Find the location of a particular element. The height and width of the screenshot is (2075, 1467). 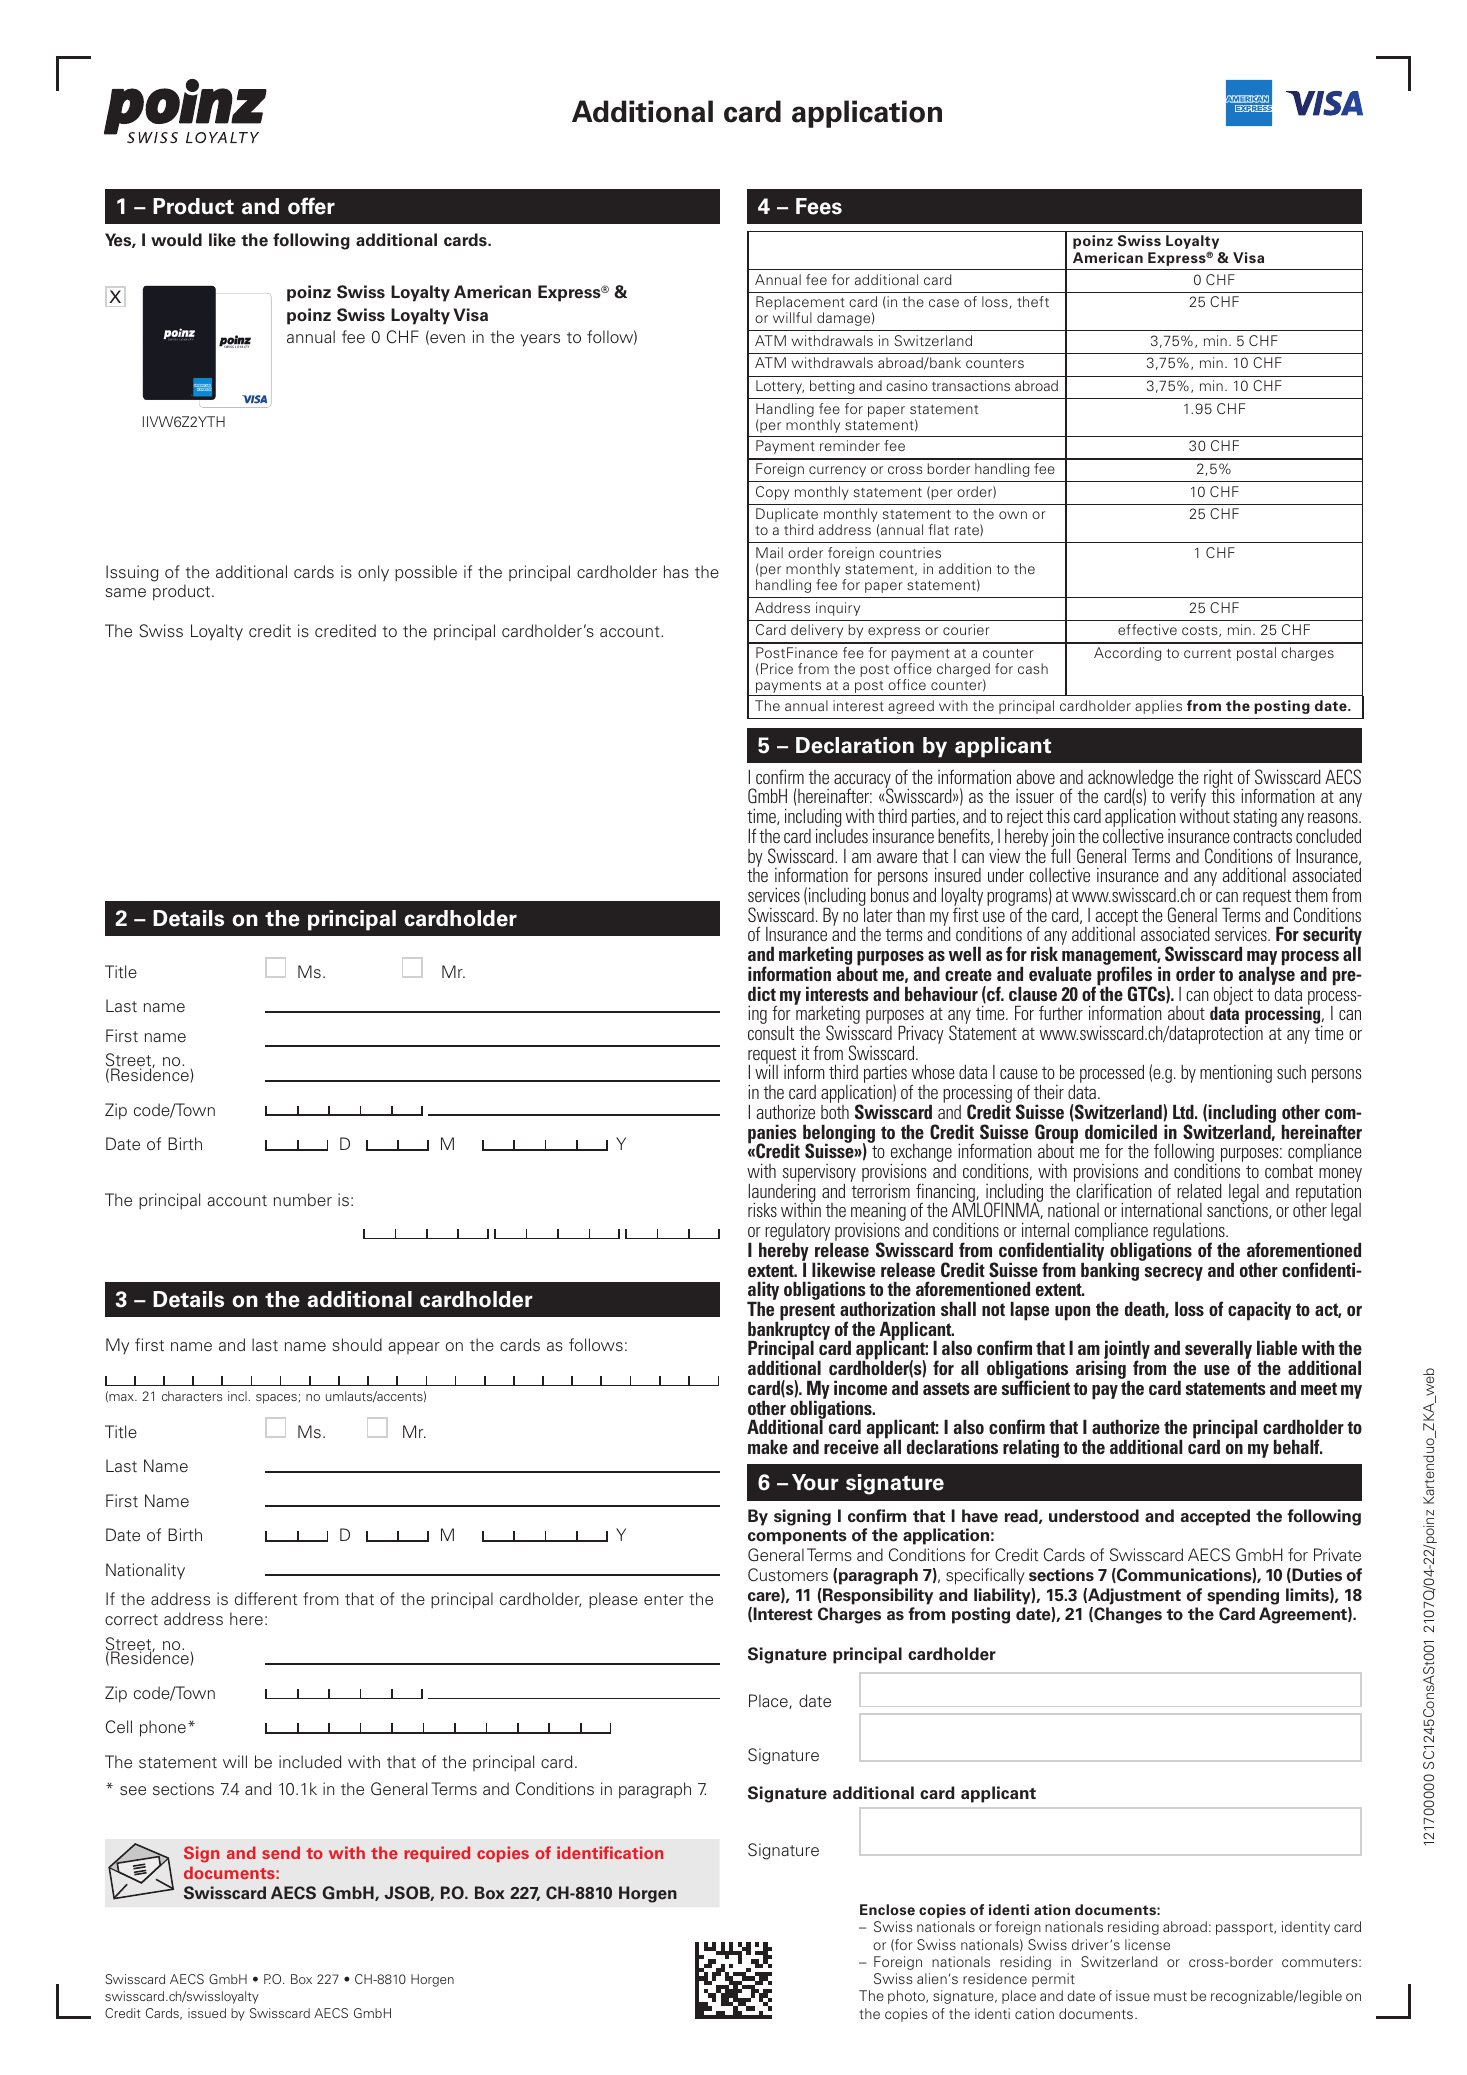

Enclose is located at coordinates (887, 1910).
